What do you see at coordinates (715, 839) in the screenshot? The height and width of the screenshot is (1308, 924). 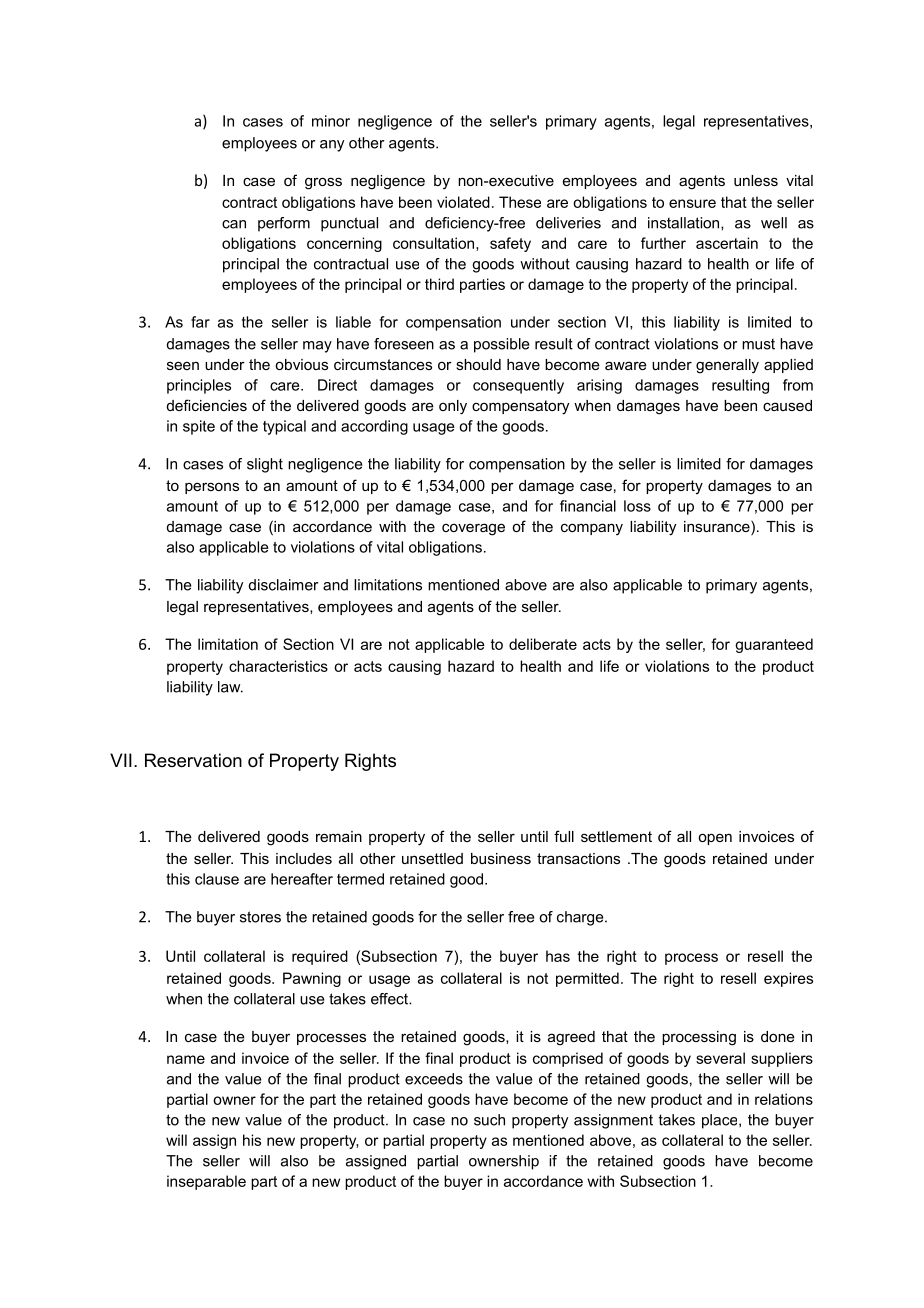 I see `open` at bounding box center [715, 839].
